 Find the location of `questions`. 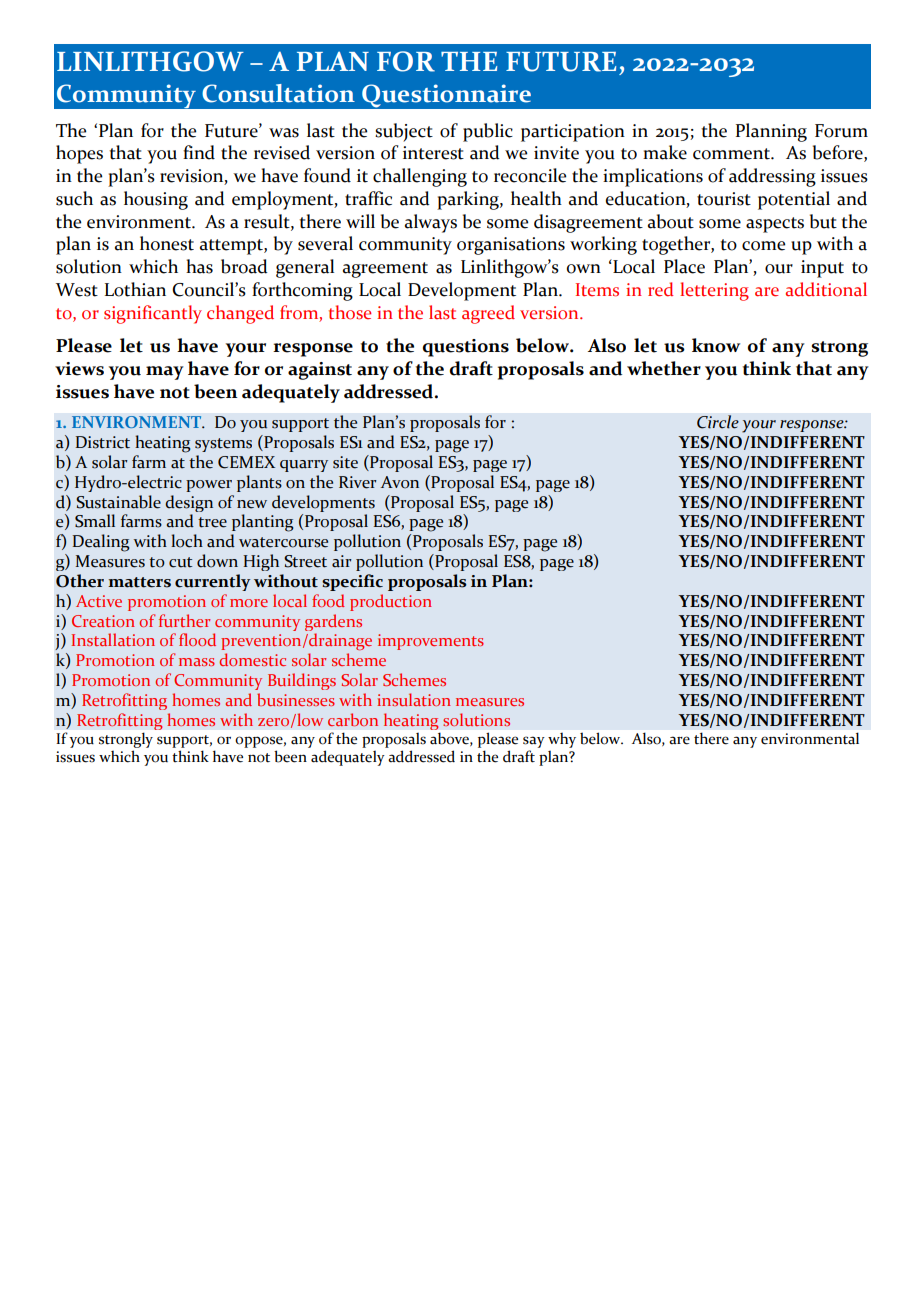

questions is located at coordinates (466, 348).
